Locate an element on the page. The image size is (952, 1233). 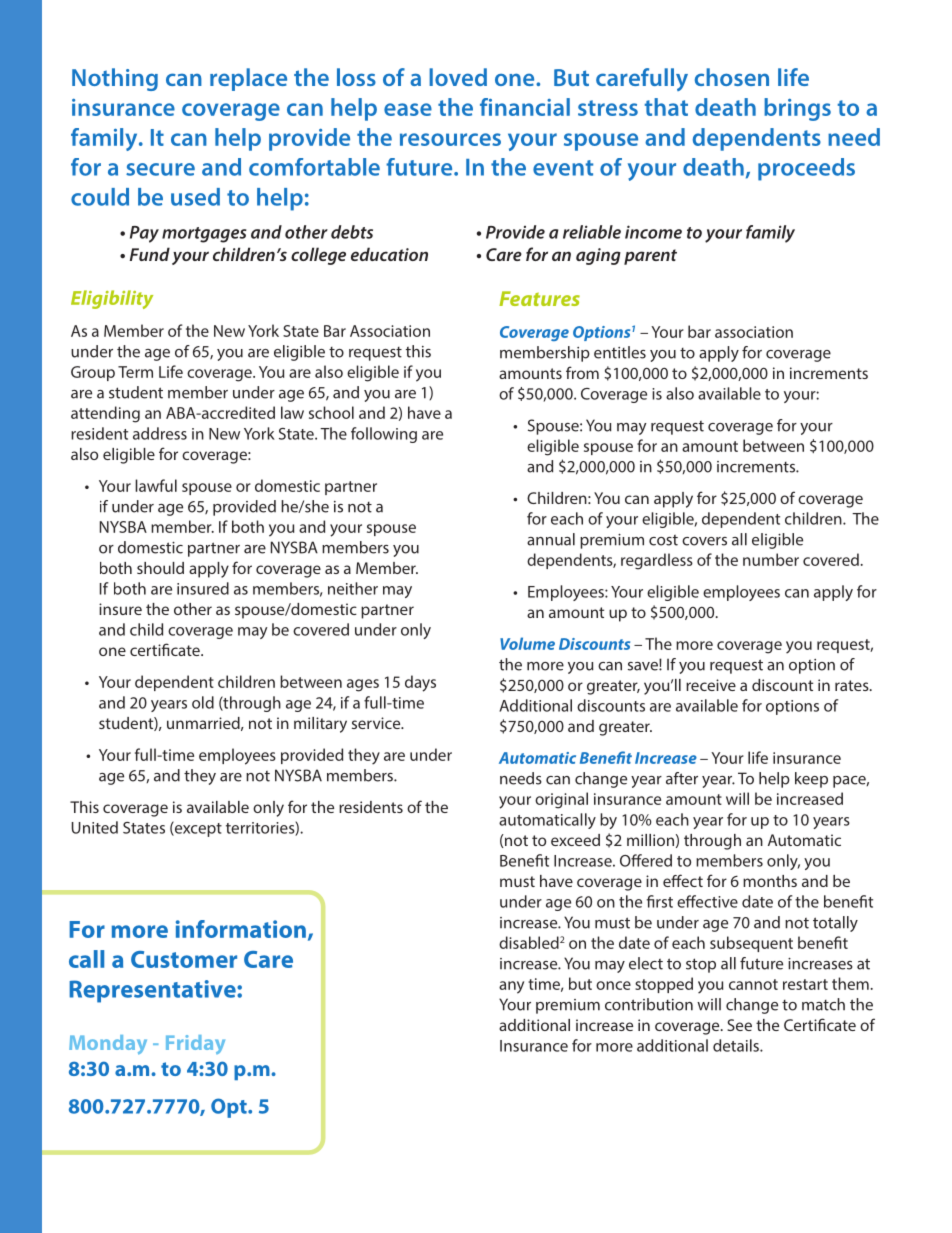
should is located at coordinates (160, 568).
